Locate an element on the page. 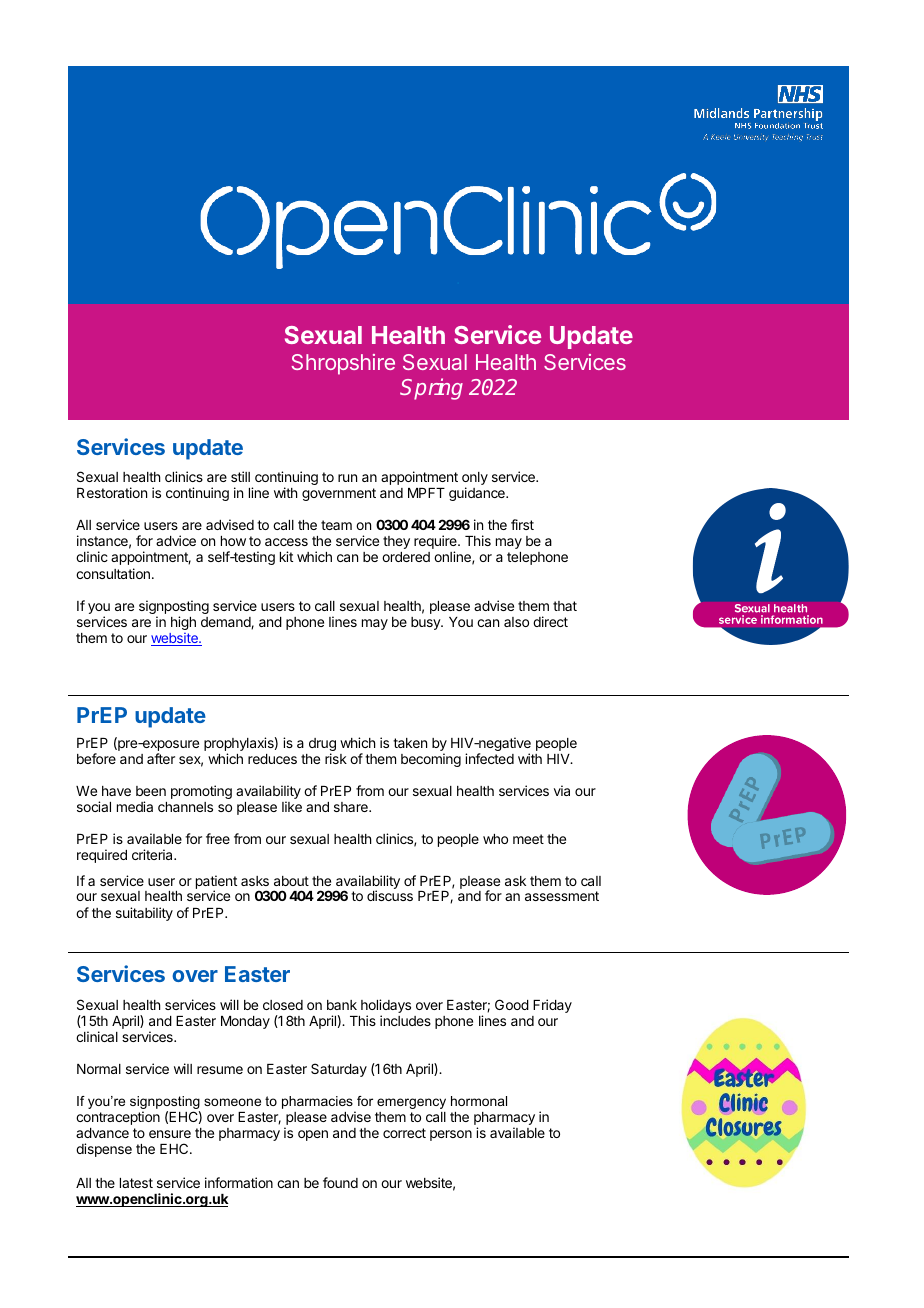  Shropshire is located at coordinates (343, 364).
